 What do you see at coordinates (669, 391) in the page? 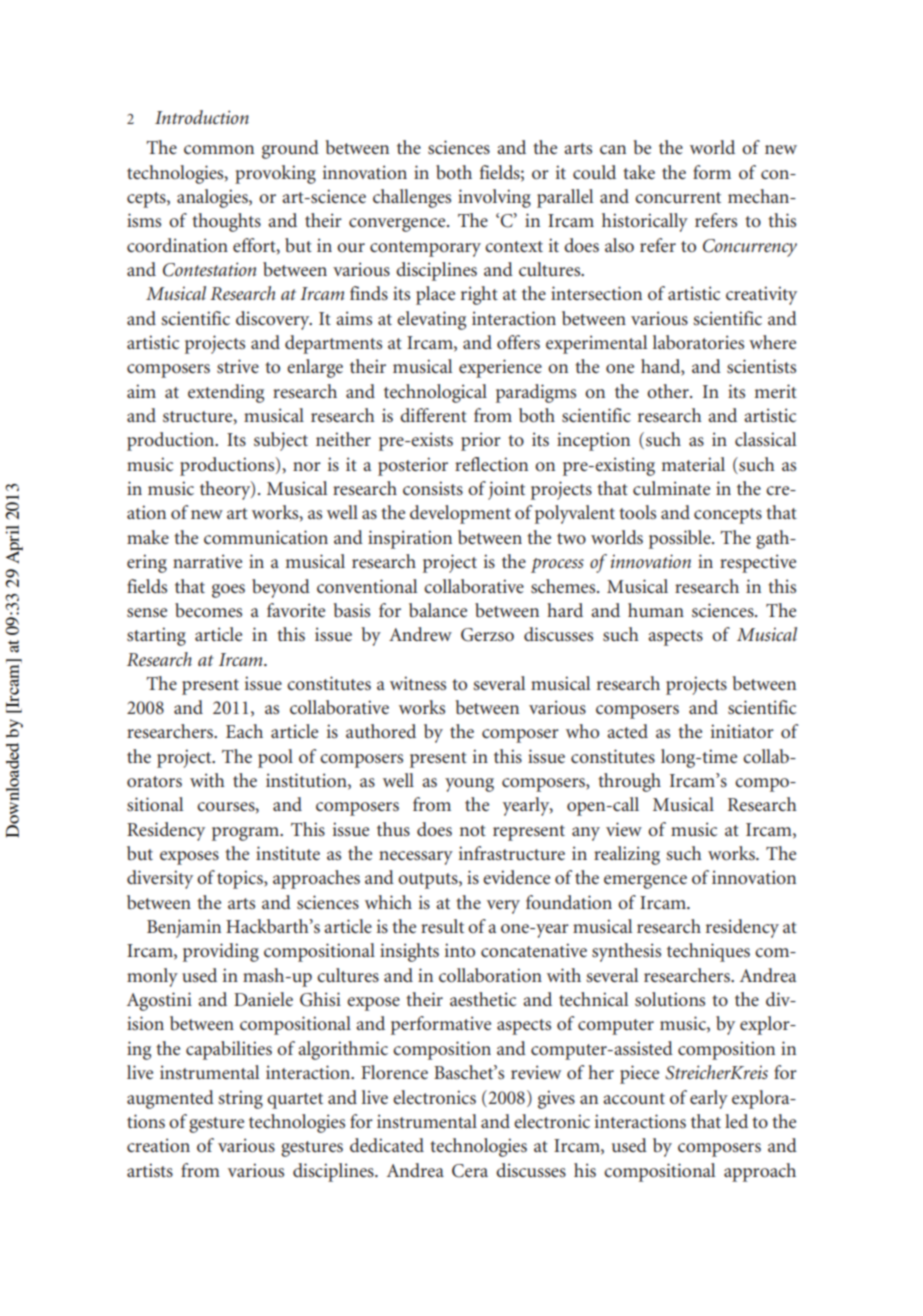
I see `other` at bounding box center [669, 391].
